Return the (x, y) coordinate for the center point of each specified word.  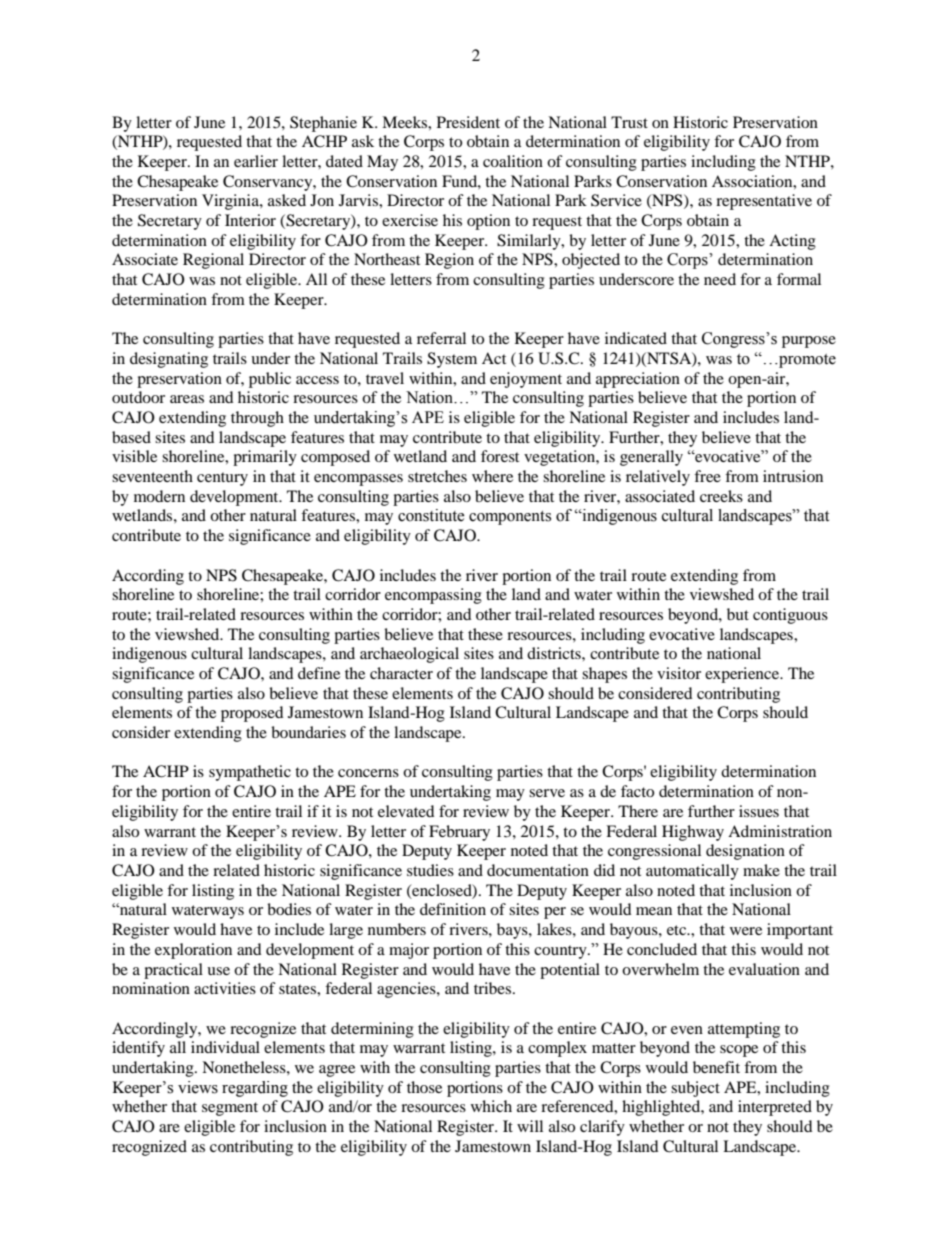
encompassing (433, 596)
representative (764, 202)
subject (695, 1089)
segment (230, 1109)
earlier (256, 161)
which (491, 1106)
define (319, 673)
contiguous (790, 616)
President (468, 122)
